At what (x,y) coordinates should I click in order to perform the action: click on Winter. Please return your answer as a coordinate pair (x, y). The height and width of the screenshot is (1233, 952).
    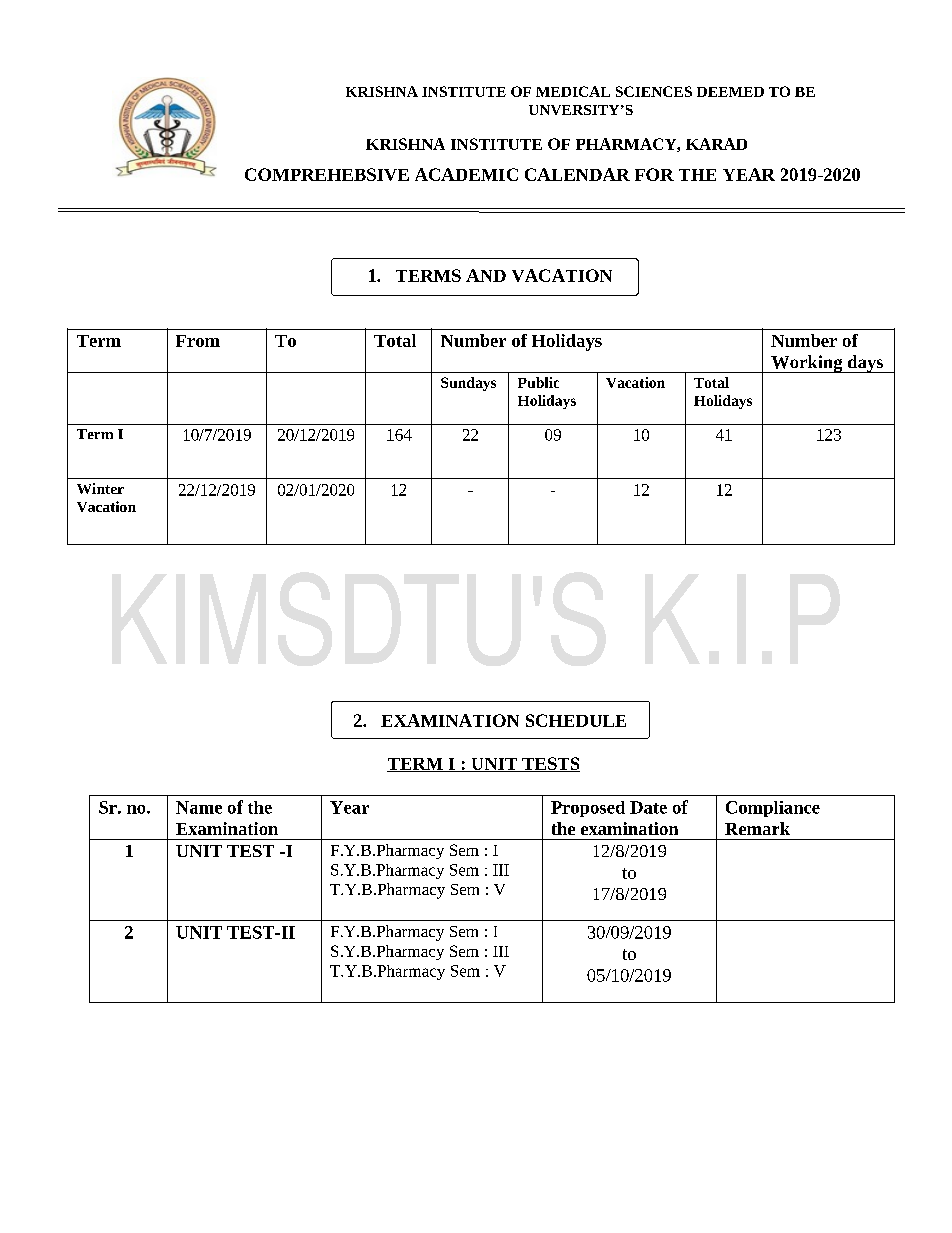
    Looking at the image, I should click on (100, 488).
